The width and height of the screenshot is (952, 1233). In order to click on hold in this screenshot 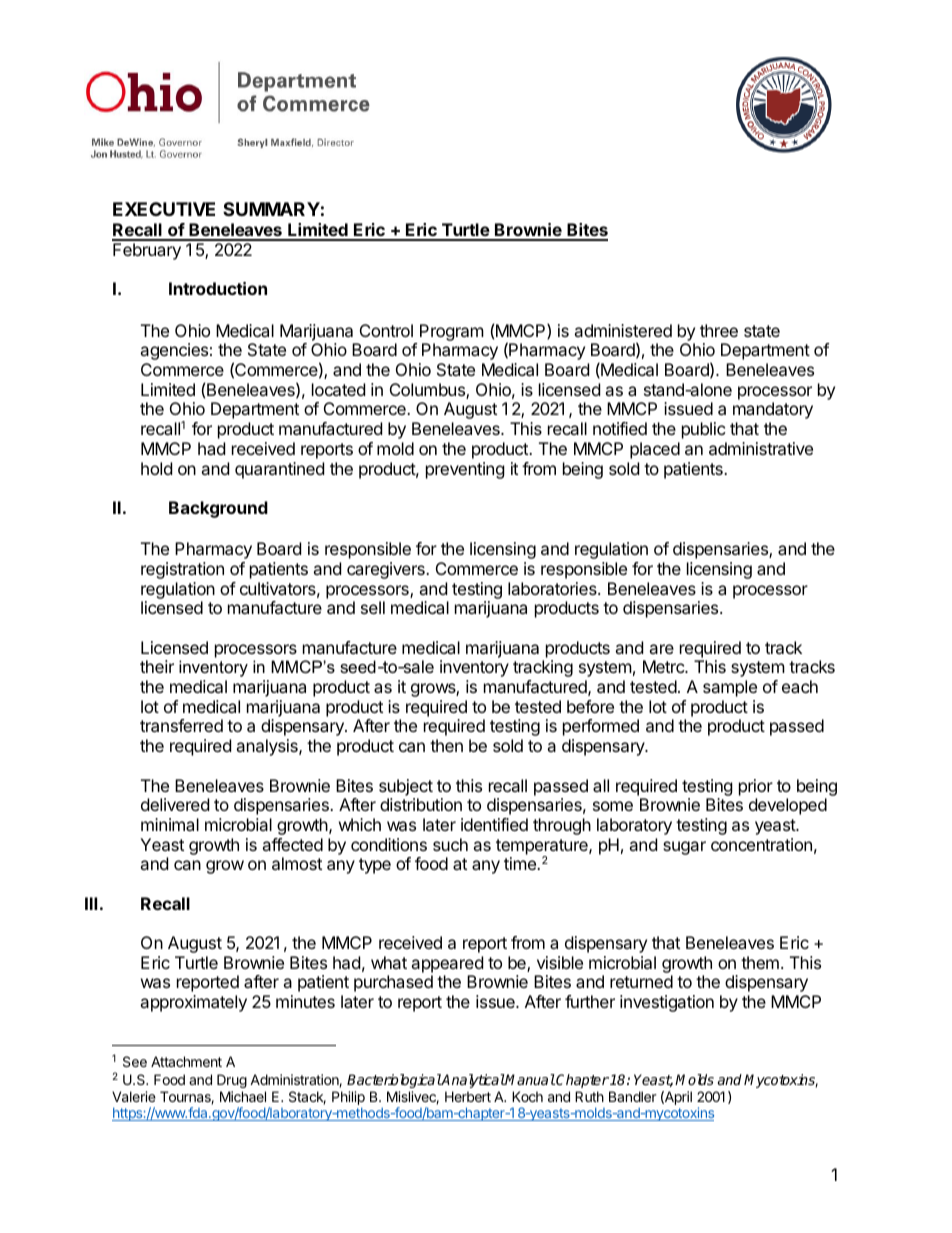, I will do `click(156, 468)`.
